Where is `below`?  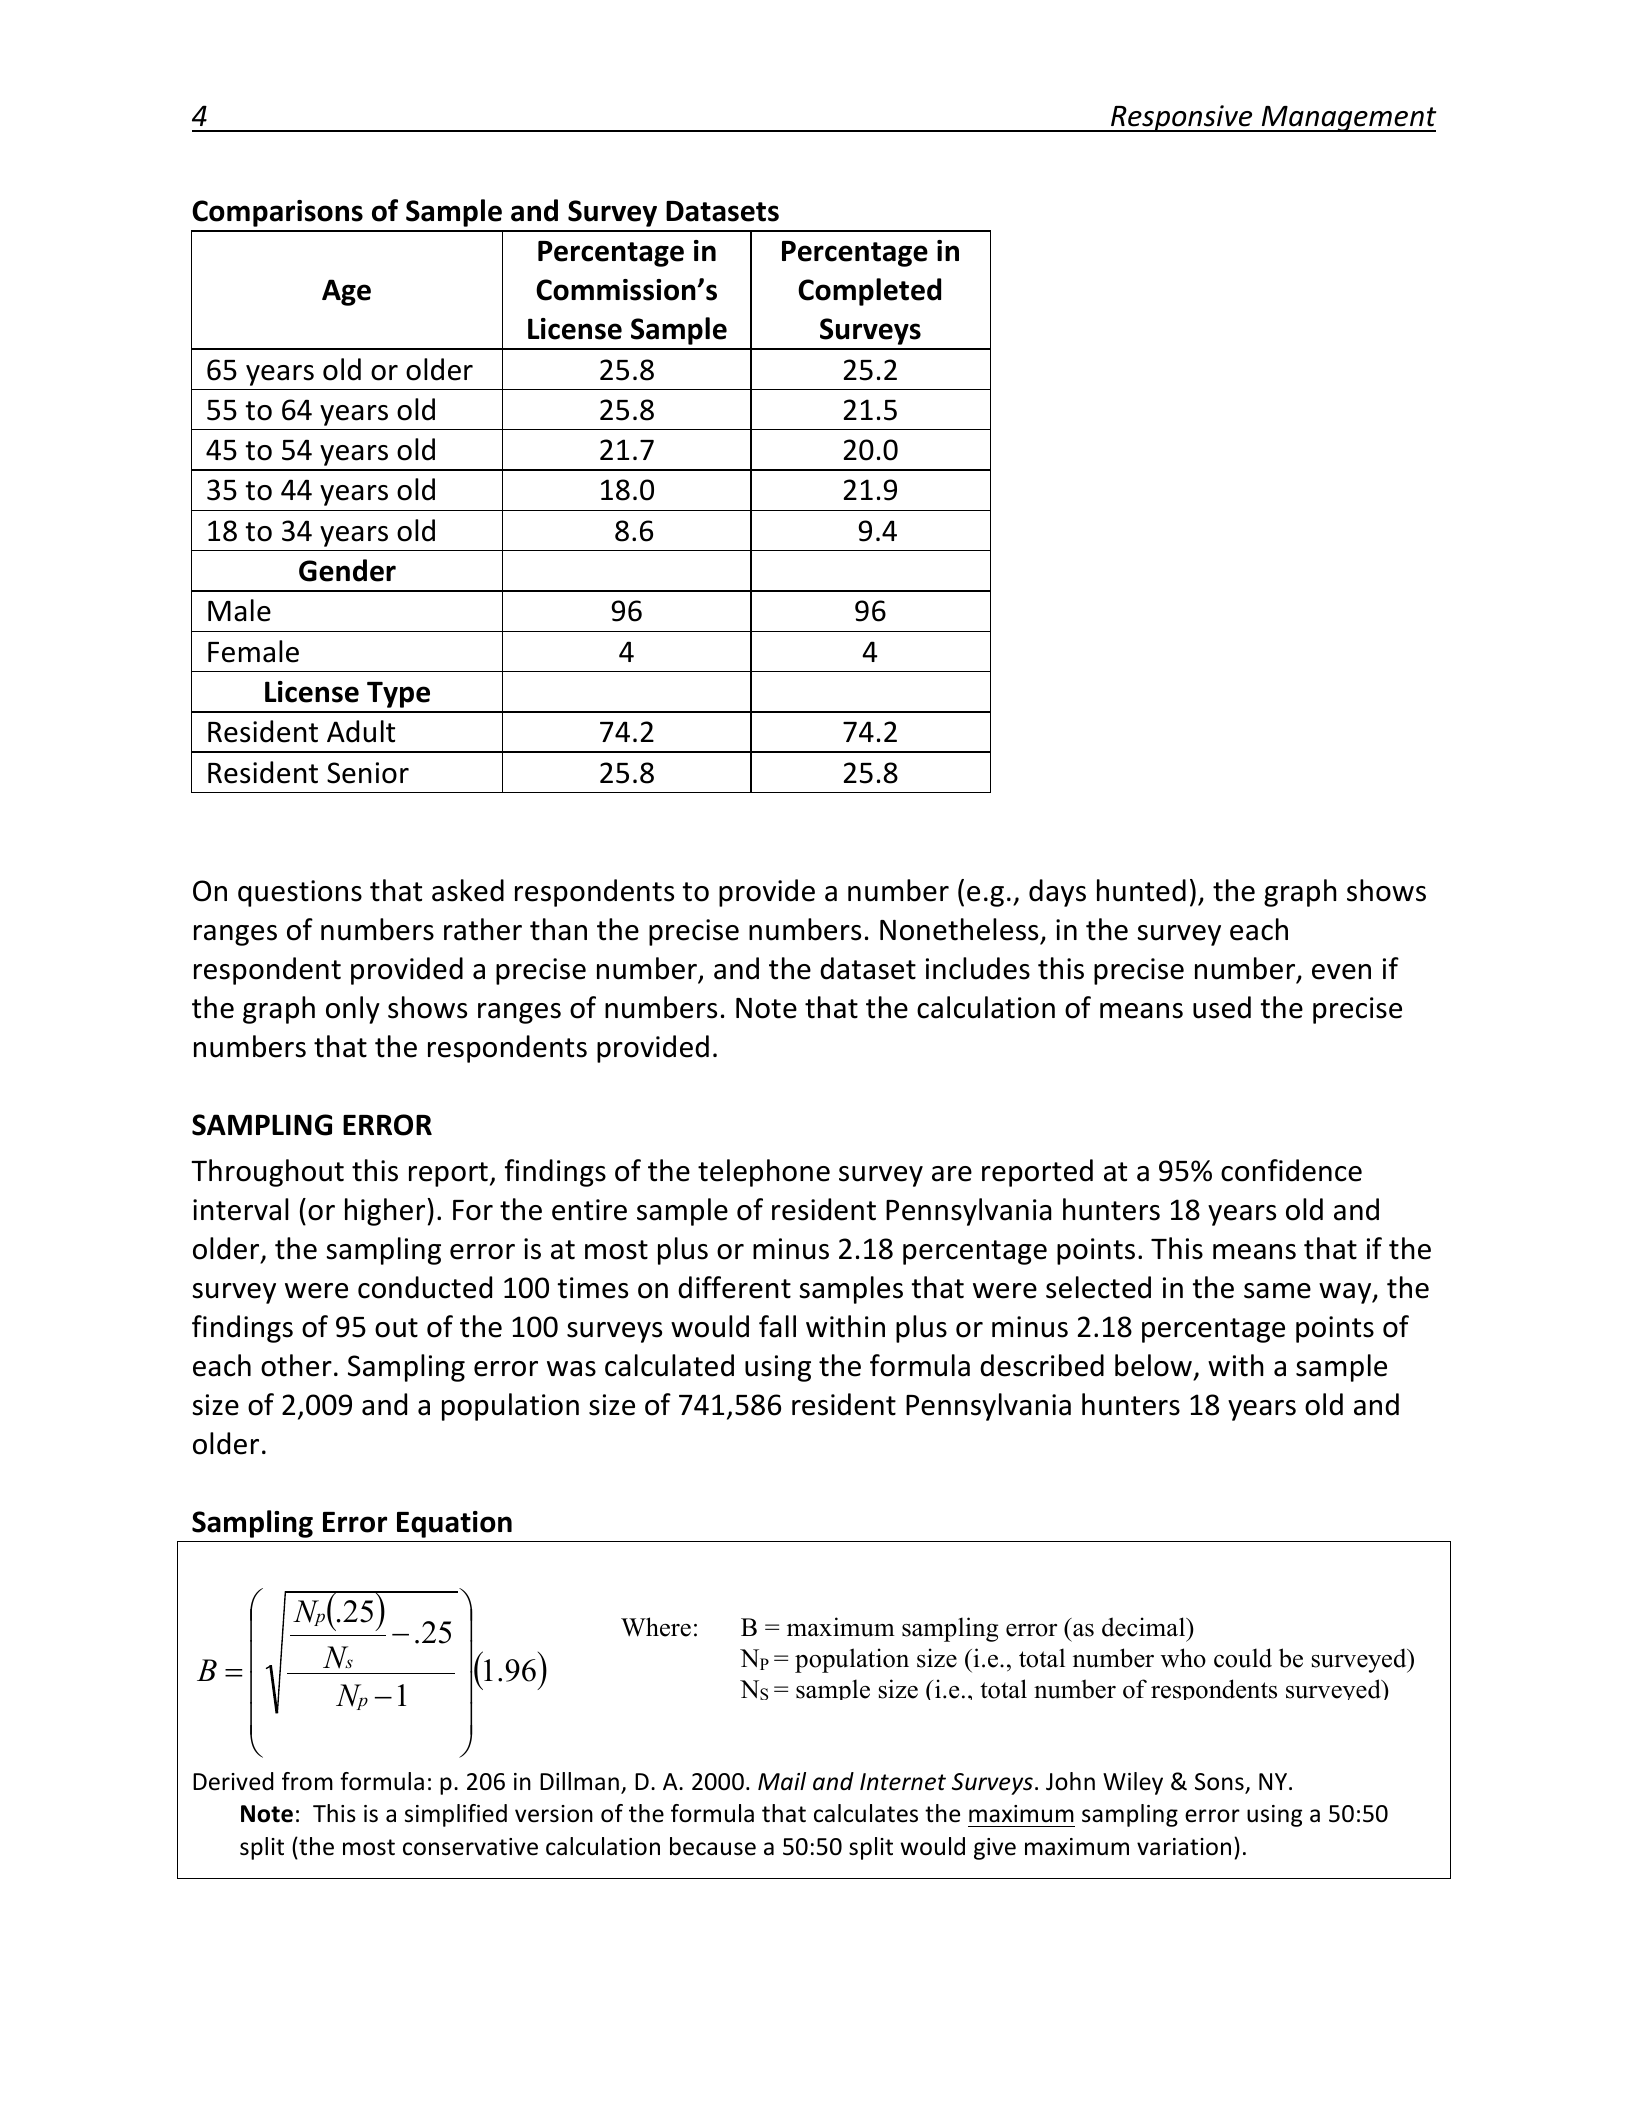
below is located at coordinates (1153, 1365).
